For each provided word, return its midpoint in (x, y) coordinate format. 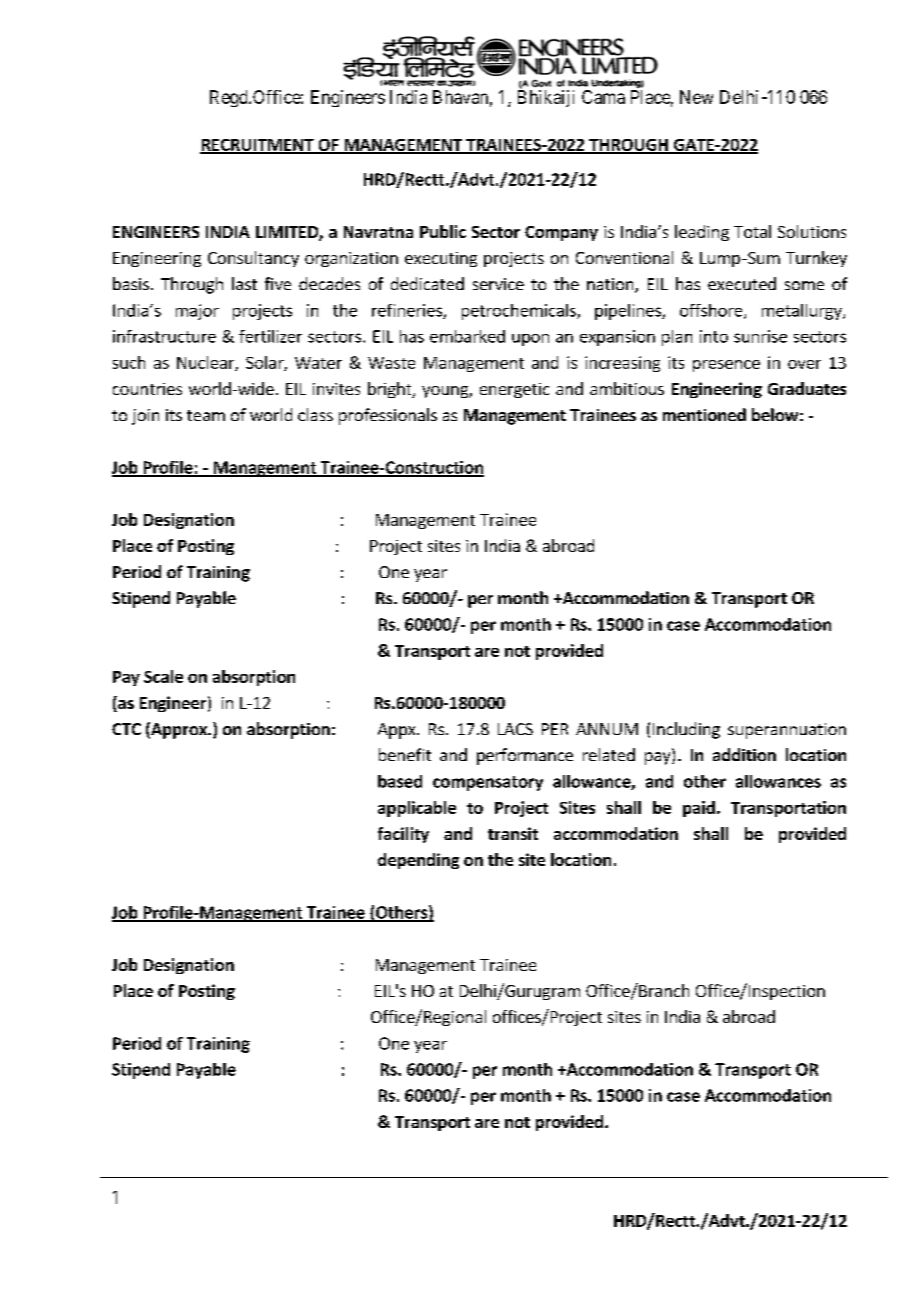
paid (699, 809)
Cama (603, 97)
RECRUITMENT (258, 146)
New (696, 97)
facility (403, 835)
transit (513, 833)
